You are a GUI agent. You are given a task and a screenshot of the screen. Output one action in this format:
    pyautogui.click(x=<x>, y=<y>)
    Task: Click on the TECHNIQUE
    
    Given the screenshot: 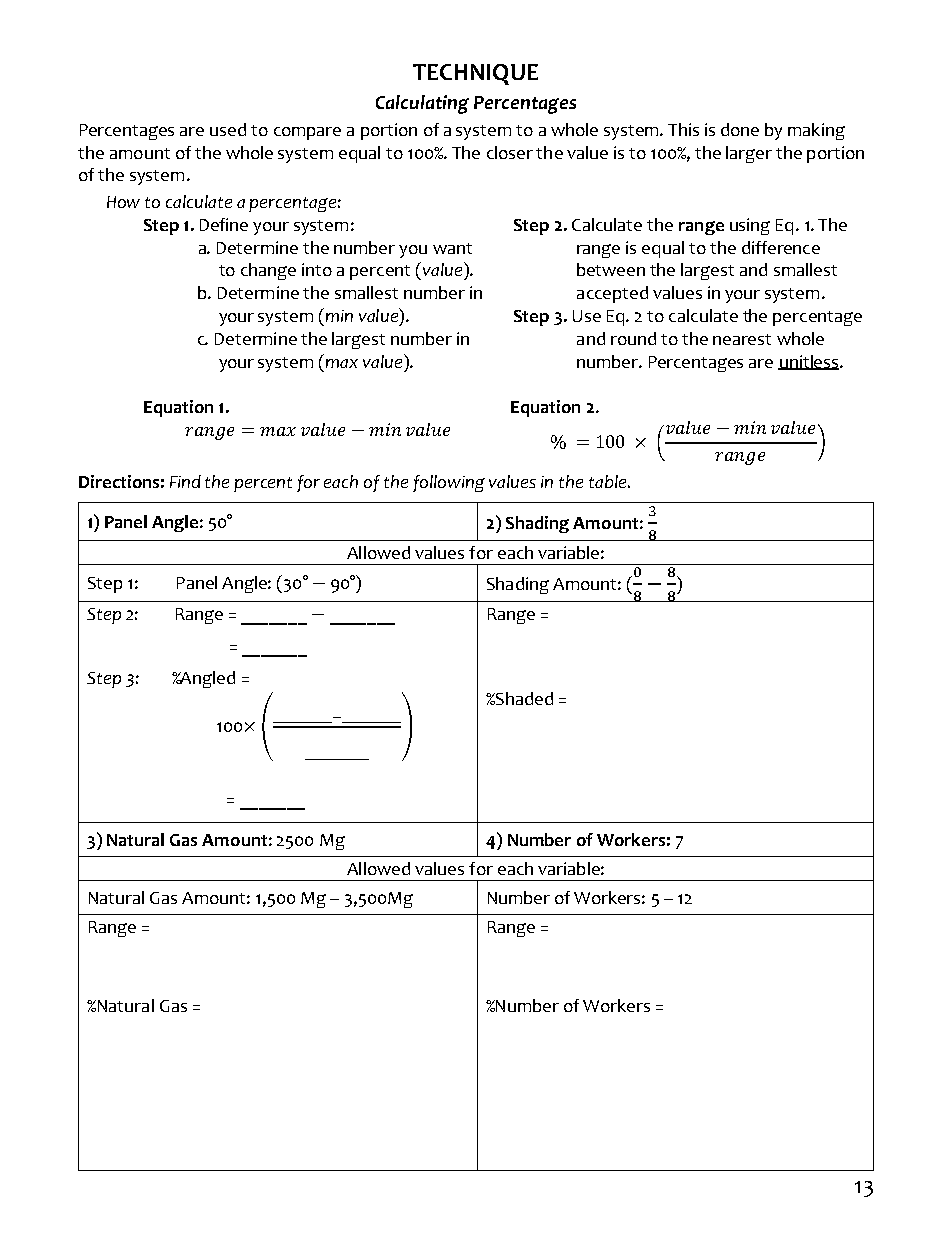 What is the action you would take?
    pyautogui.click(x=475, y=74)
